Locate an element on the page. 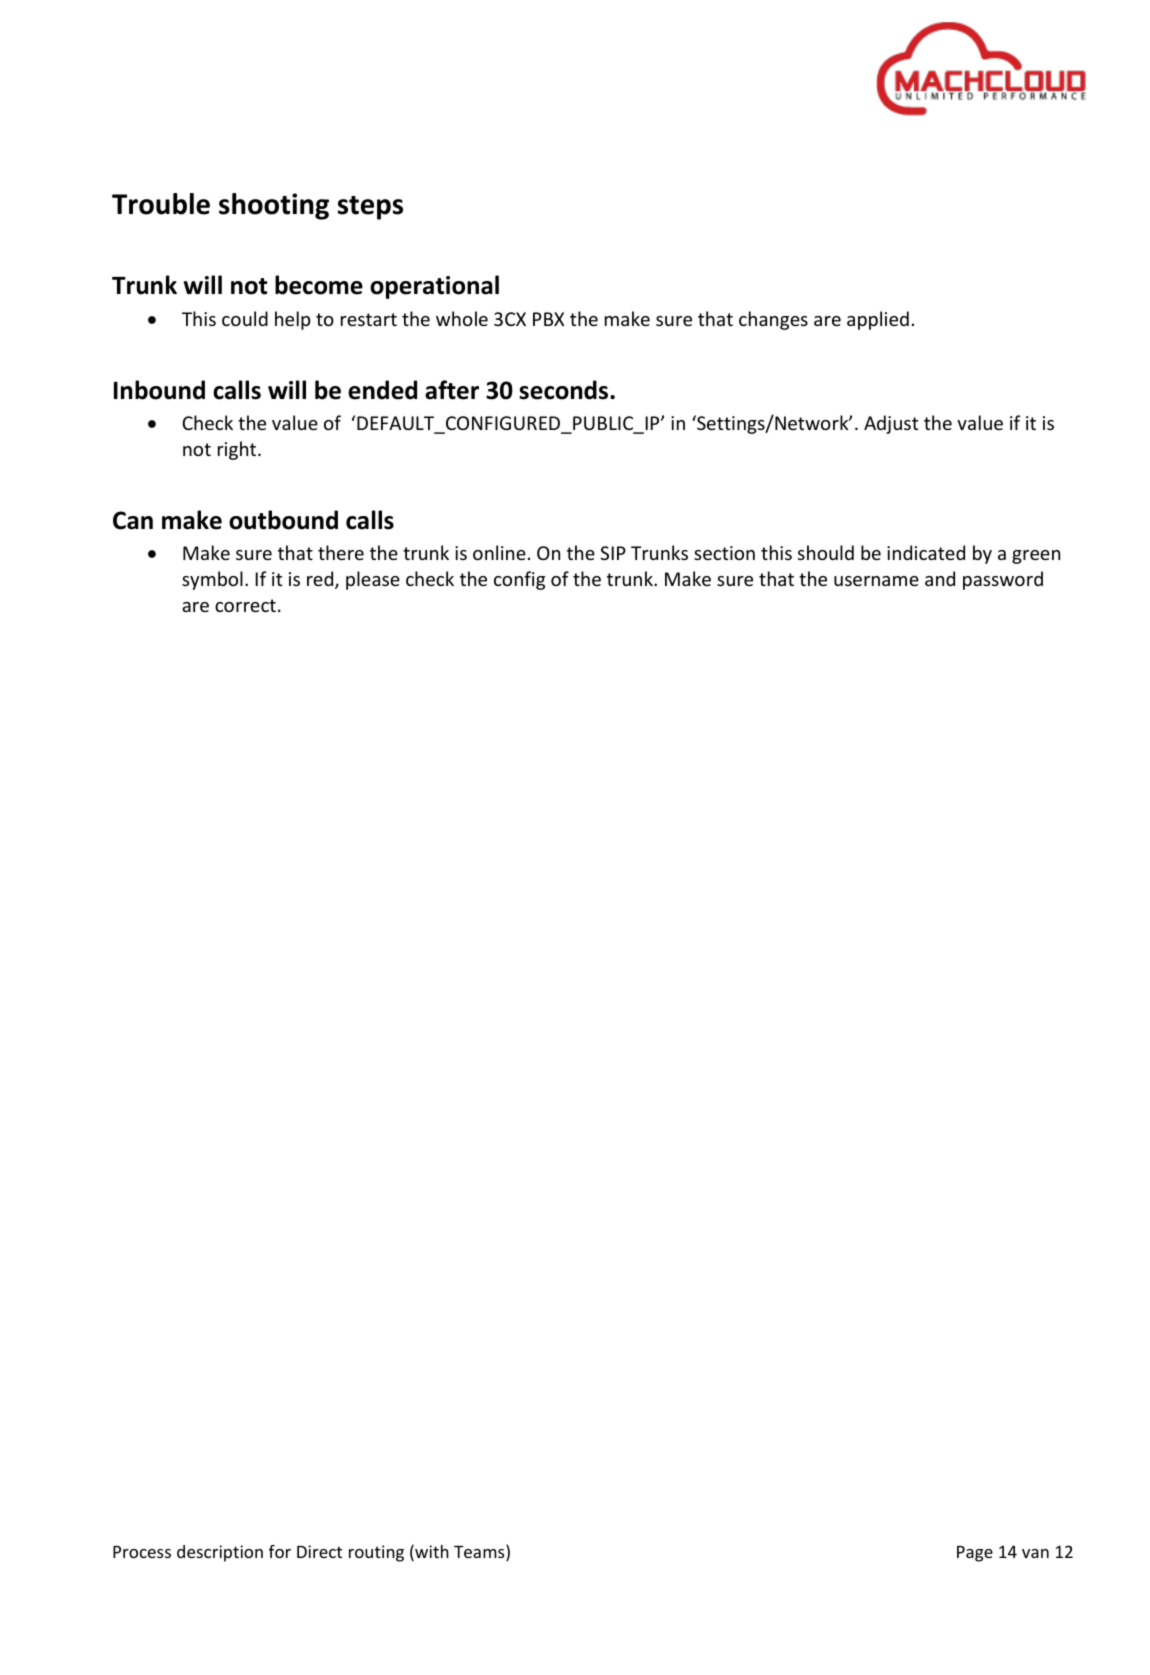  Teams is located at coordinates (480, 1553).
